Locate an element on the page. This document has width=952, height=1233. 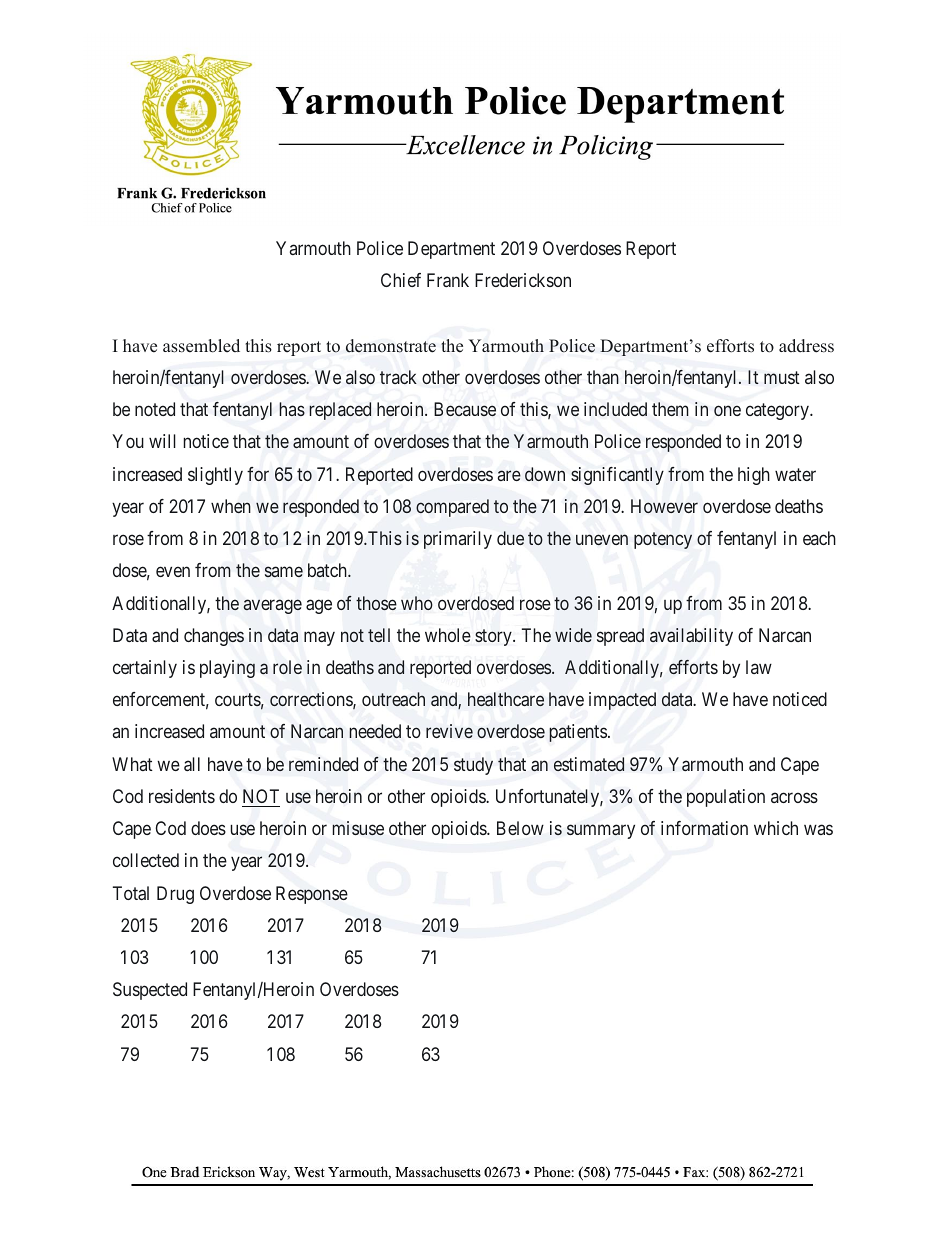
slightly is located at coordinates (215, 476).
